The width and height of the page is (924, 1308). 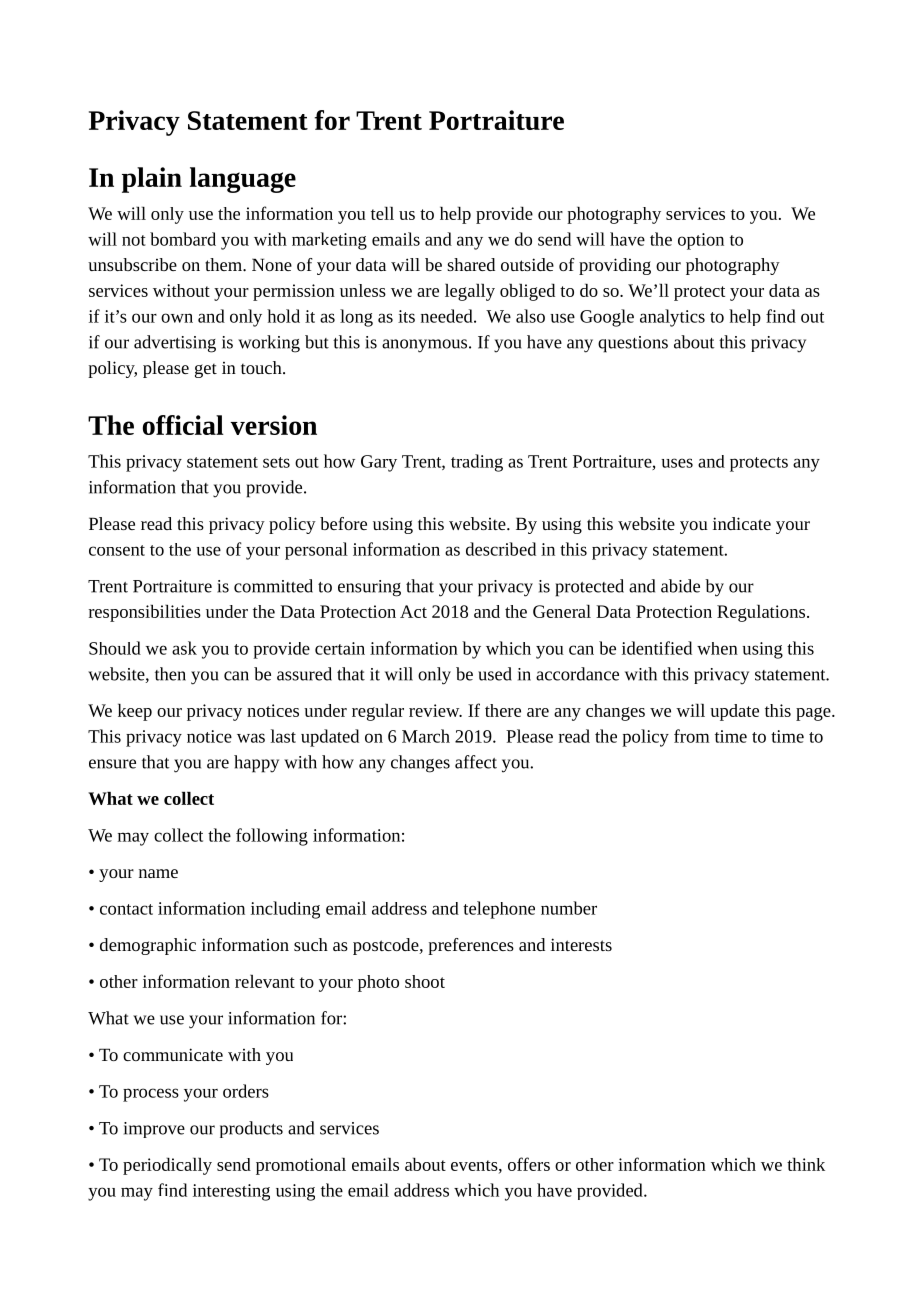 I want to click on uses, so click(x=677, y=463).
